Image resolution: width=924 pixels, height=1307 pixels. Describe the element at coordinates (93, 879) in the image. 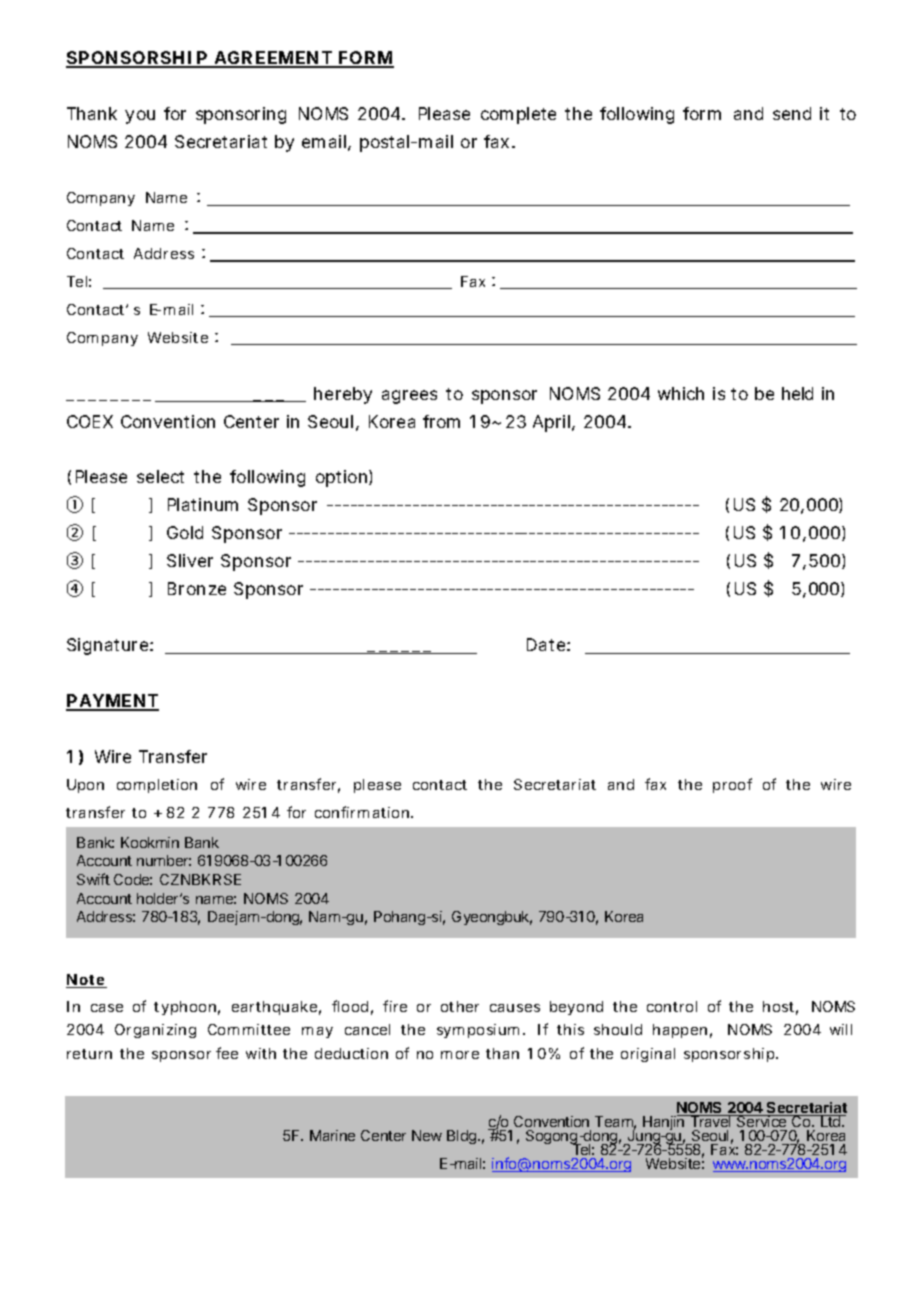

I see `Swift` at that location.
